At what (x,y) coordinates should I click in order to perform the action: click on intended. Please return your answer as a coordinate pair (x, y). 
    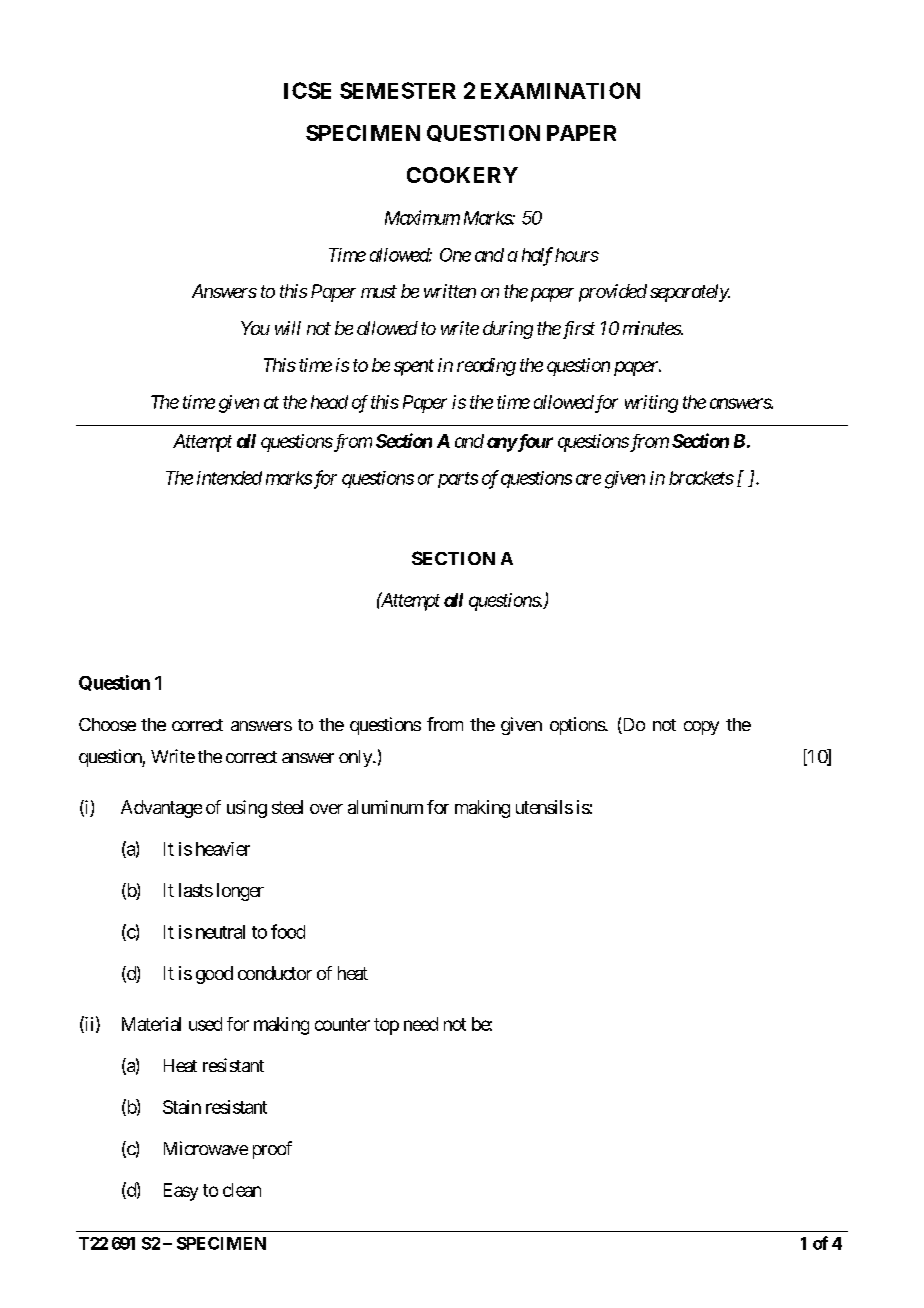
    Looking at the image, I should click on (229, 478).
